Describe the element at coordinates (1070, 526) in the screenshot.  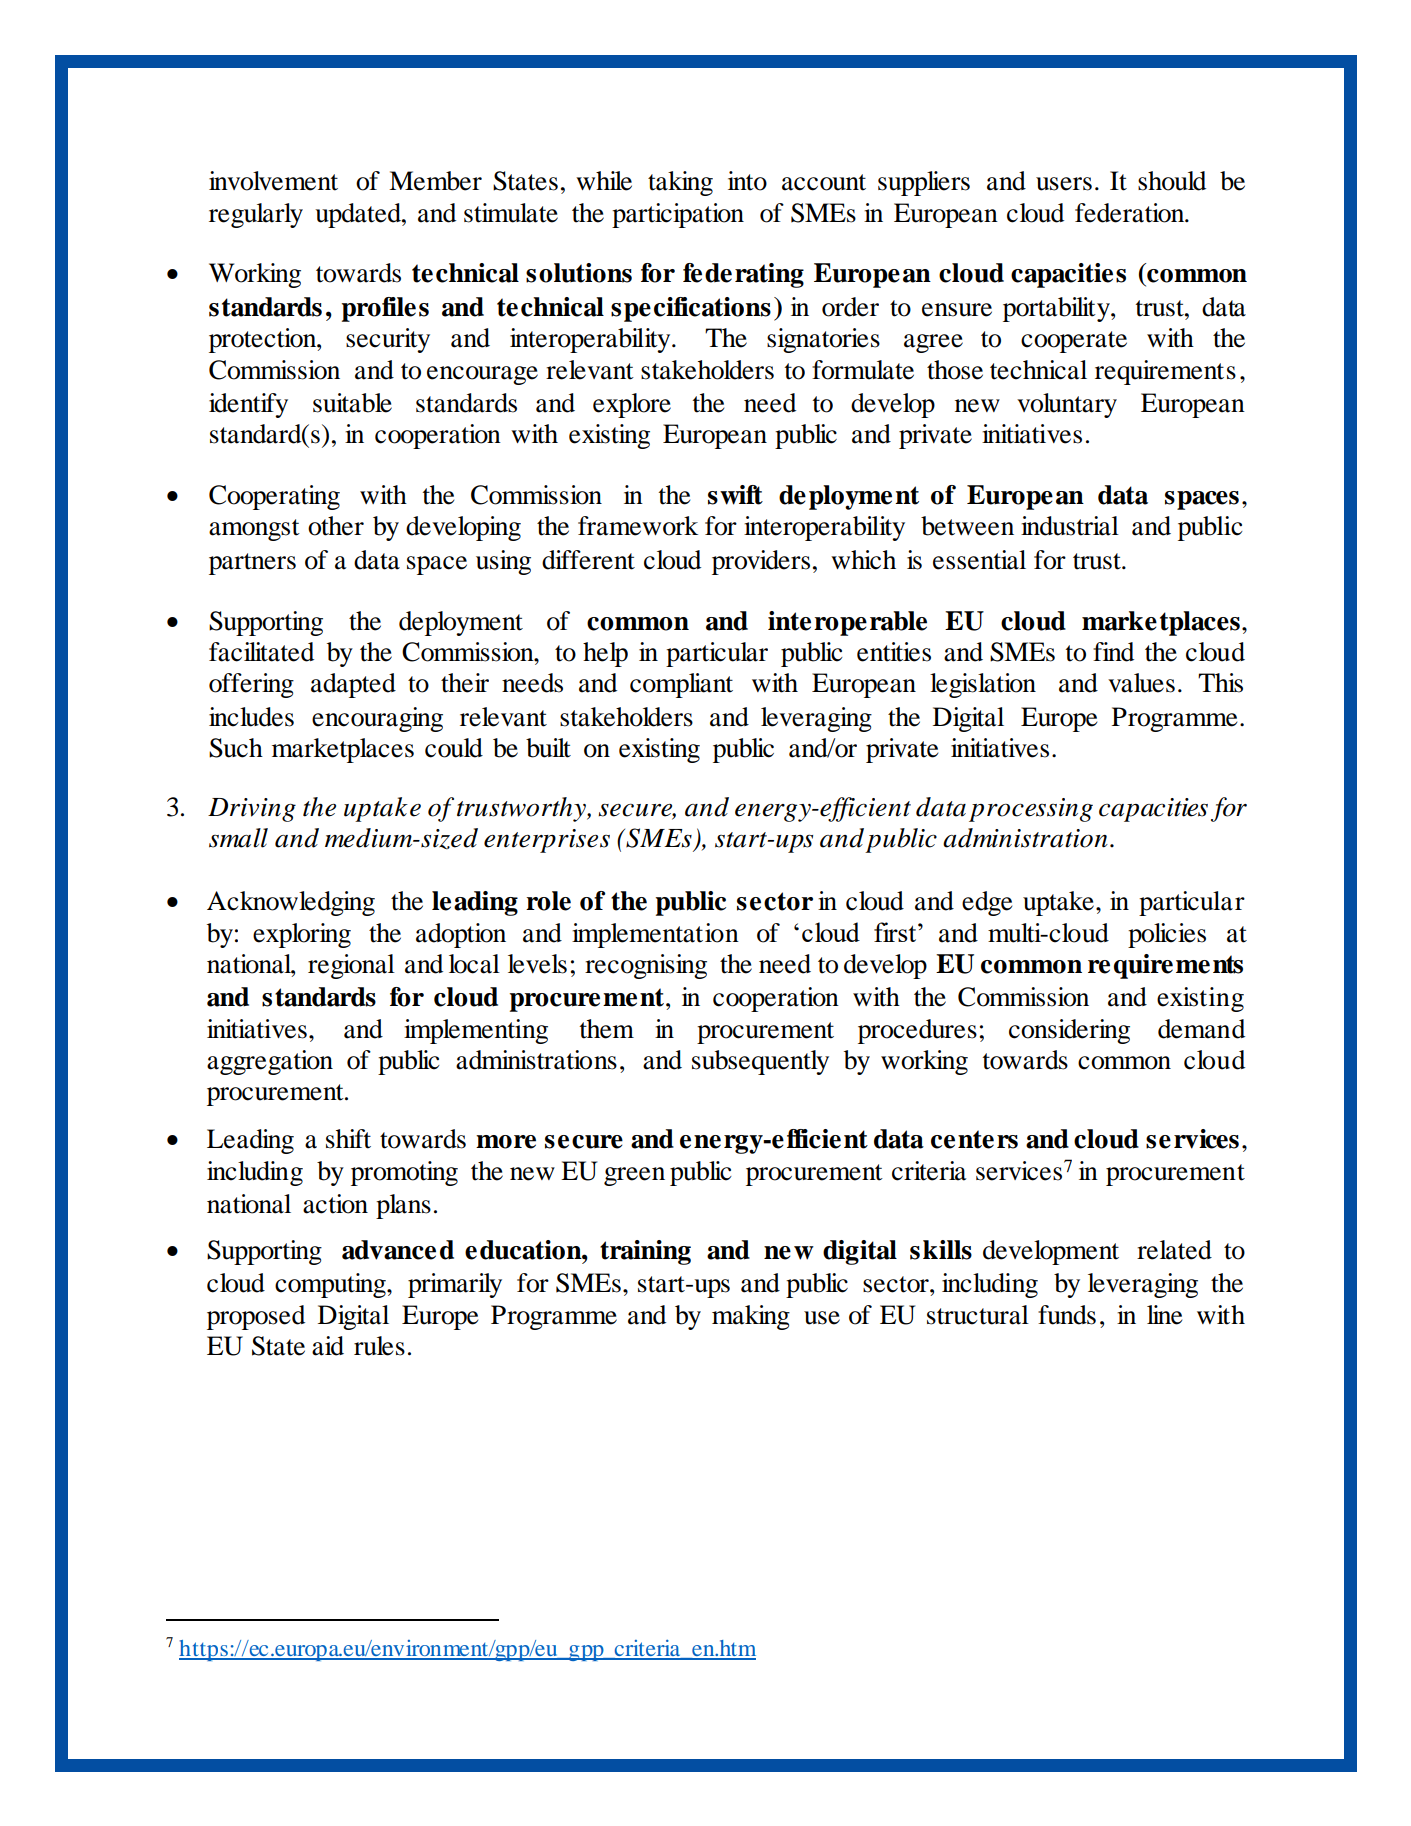
I see `industrial` at that location.
